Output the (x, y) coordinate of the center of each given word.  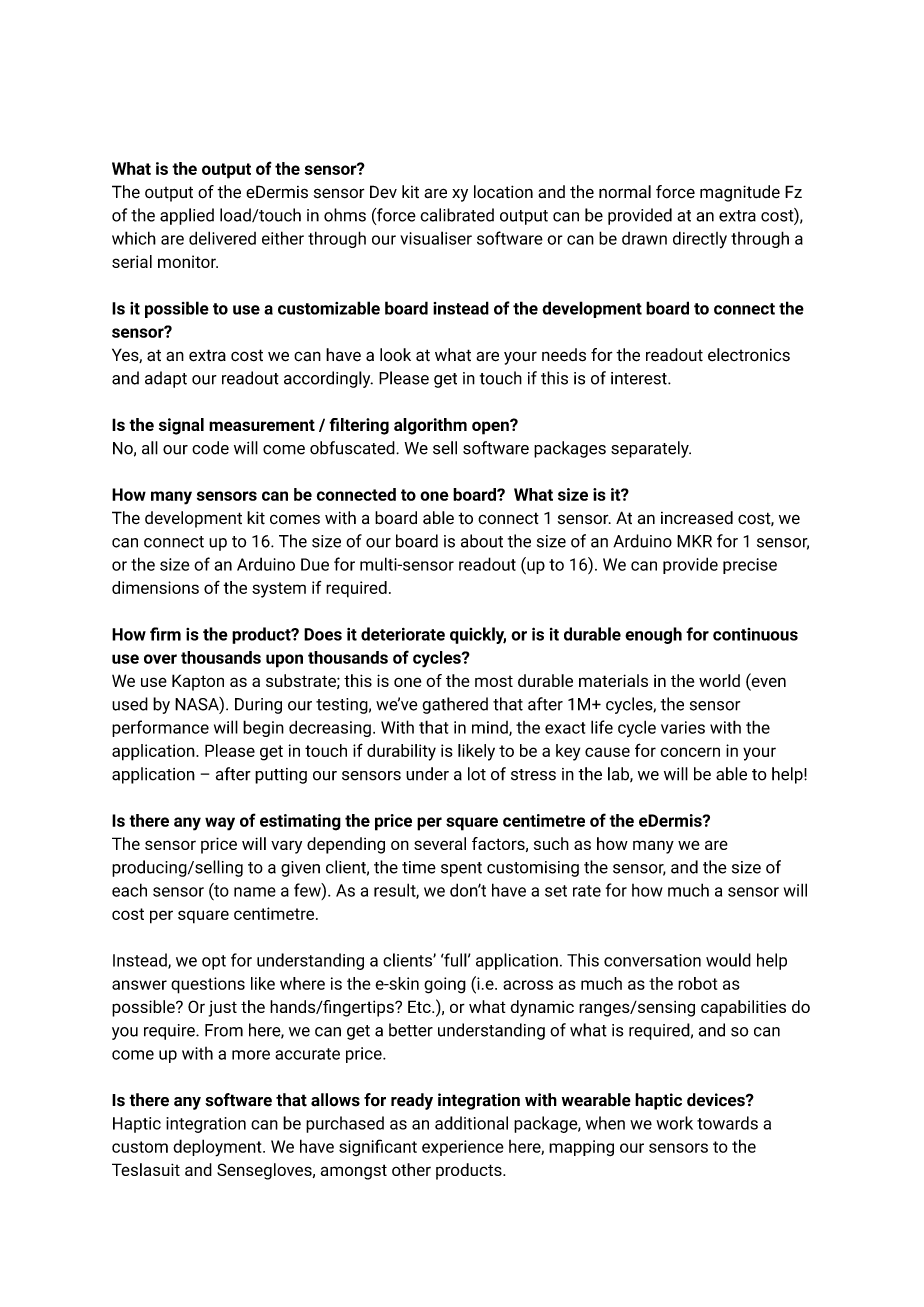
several (440, 843)
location (503, 192)
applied (187, 216)
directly (700, 240)
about (482, 541)
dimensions (155, 587)
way (220, 824)
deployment (218, 1148)
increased (697, 518)
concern (690, 752)
